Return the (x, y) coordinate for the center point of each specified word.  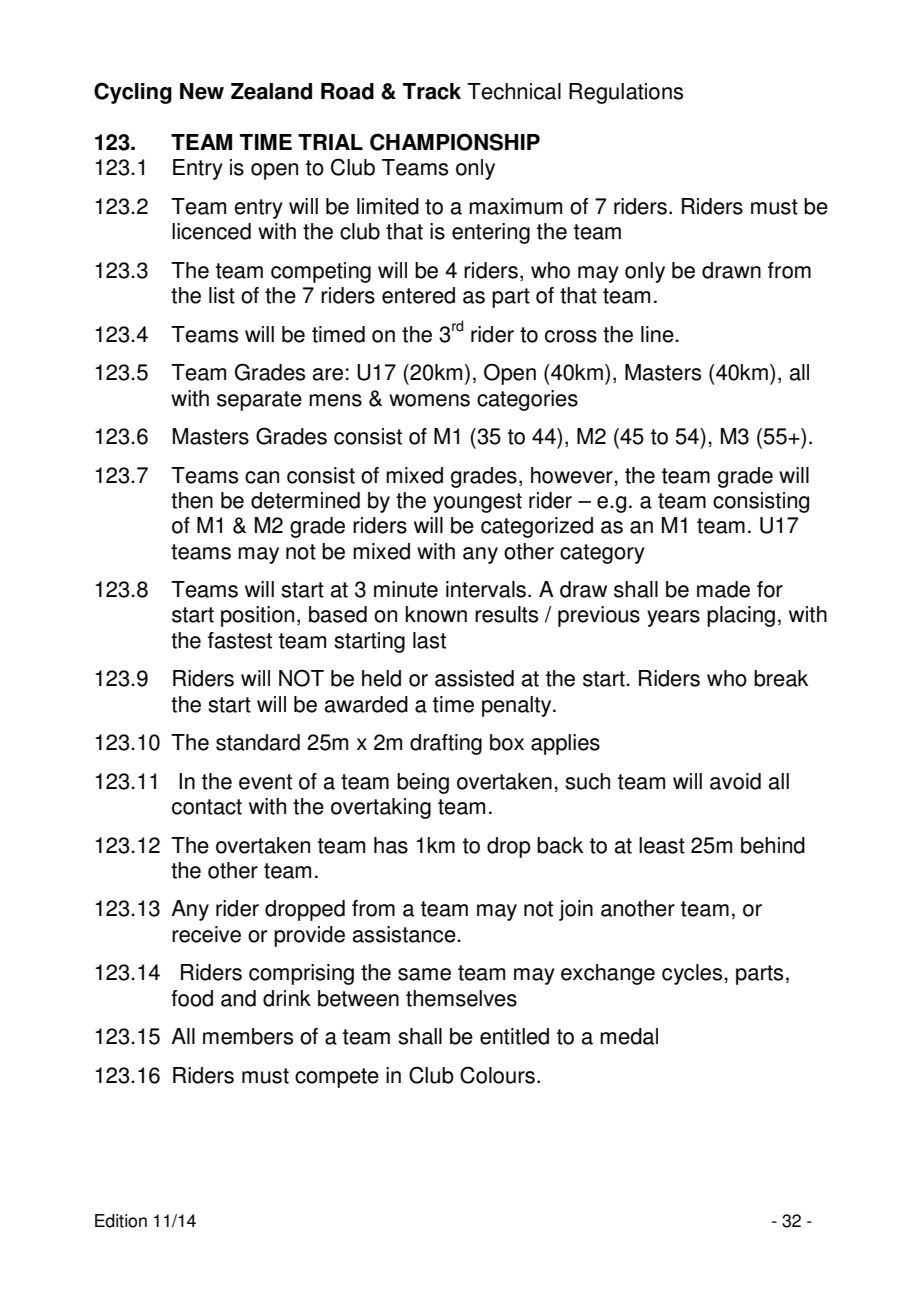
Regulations (626, 93)
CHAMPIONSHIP (455, 142)
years (673, 618)
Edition (121, 1221)
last (429, 640)
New (202, 91)
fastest (240, 640)
